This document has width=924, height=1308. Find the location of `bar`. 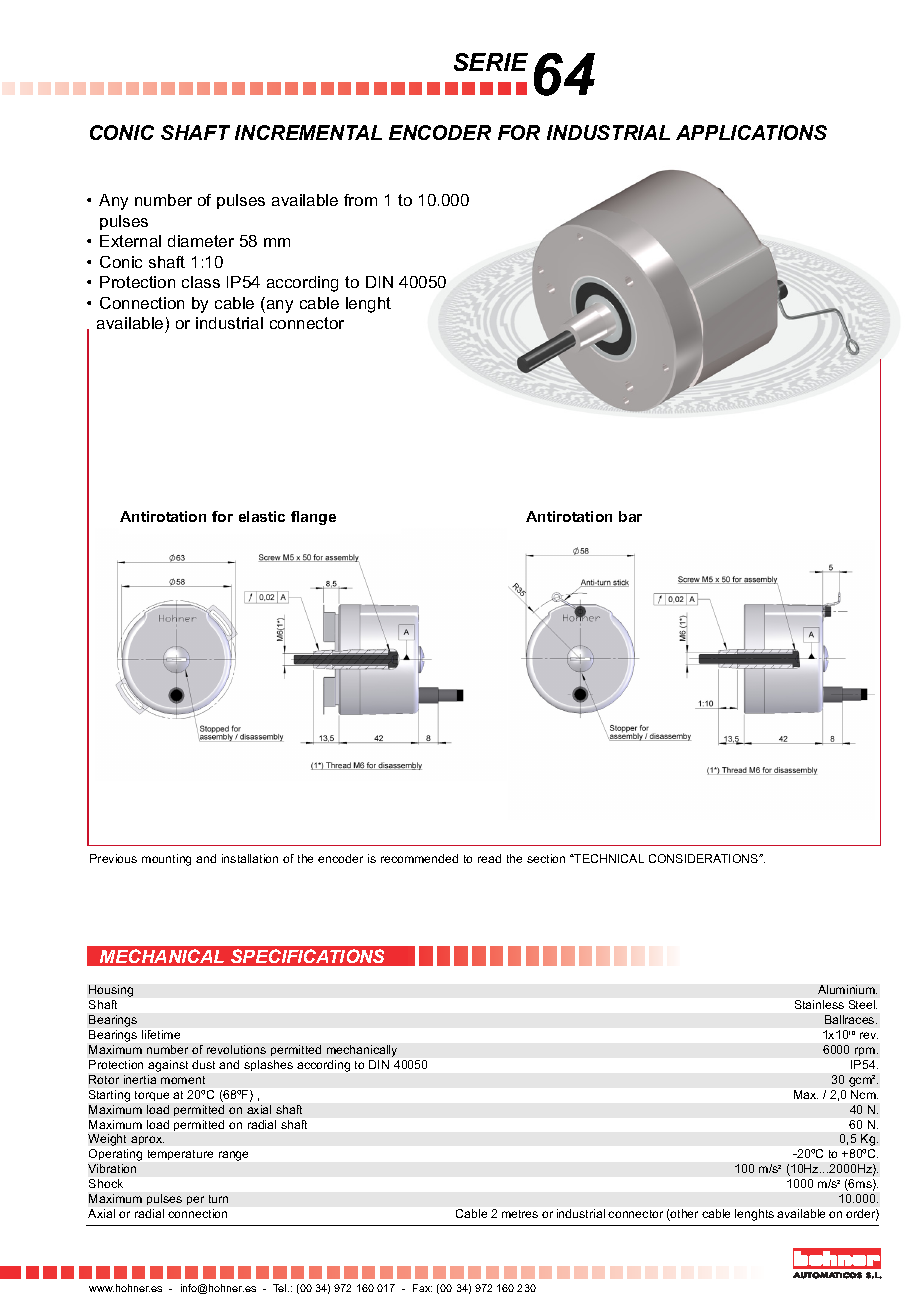

bar is located at coordinates (630, 516).
